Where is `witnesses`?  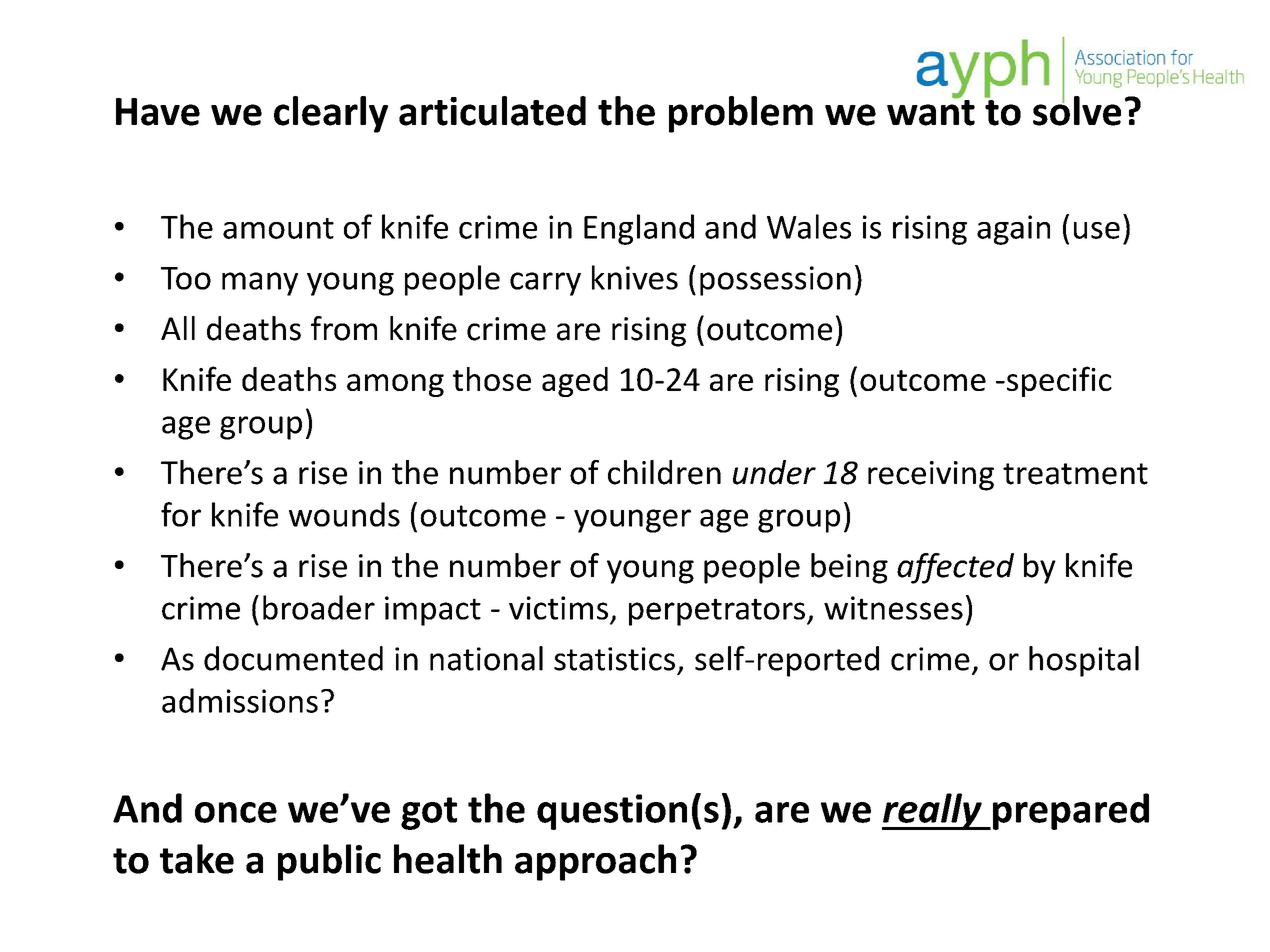 witnesses is located at coordinates (893, 608).
